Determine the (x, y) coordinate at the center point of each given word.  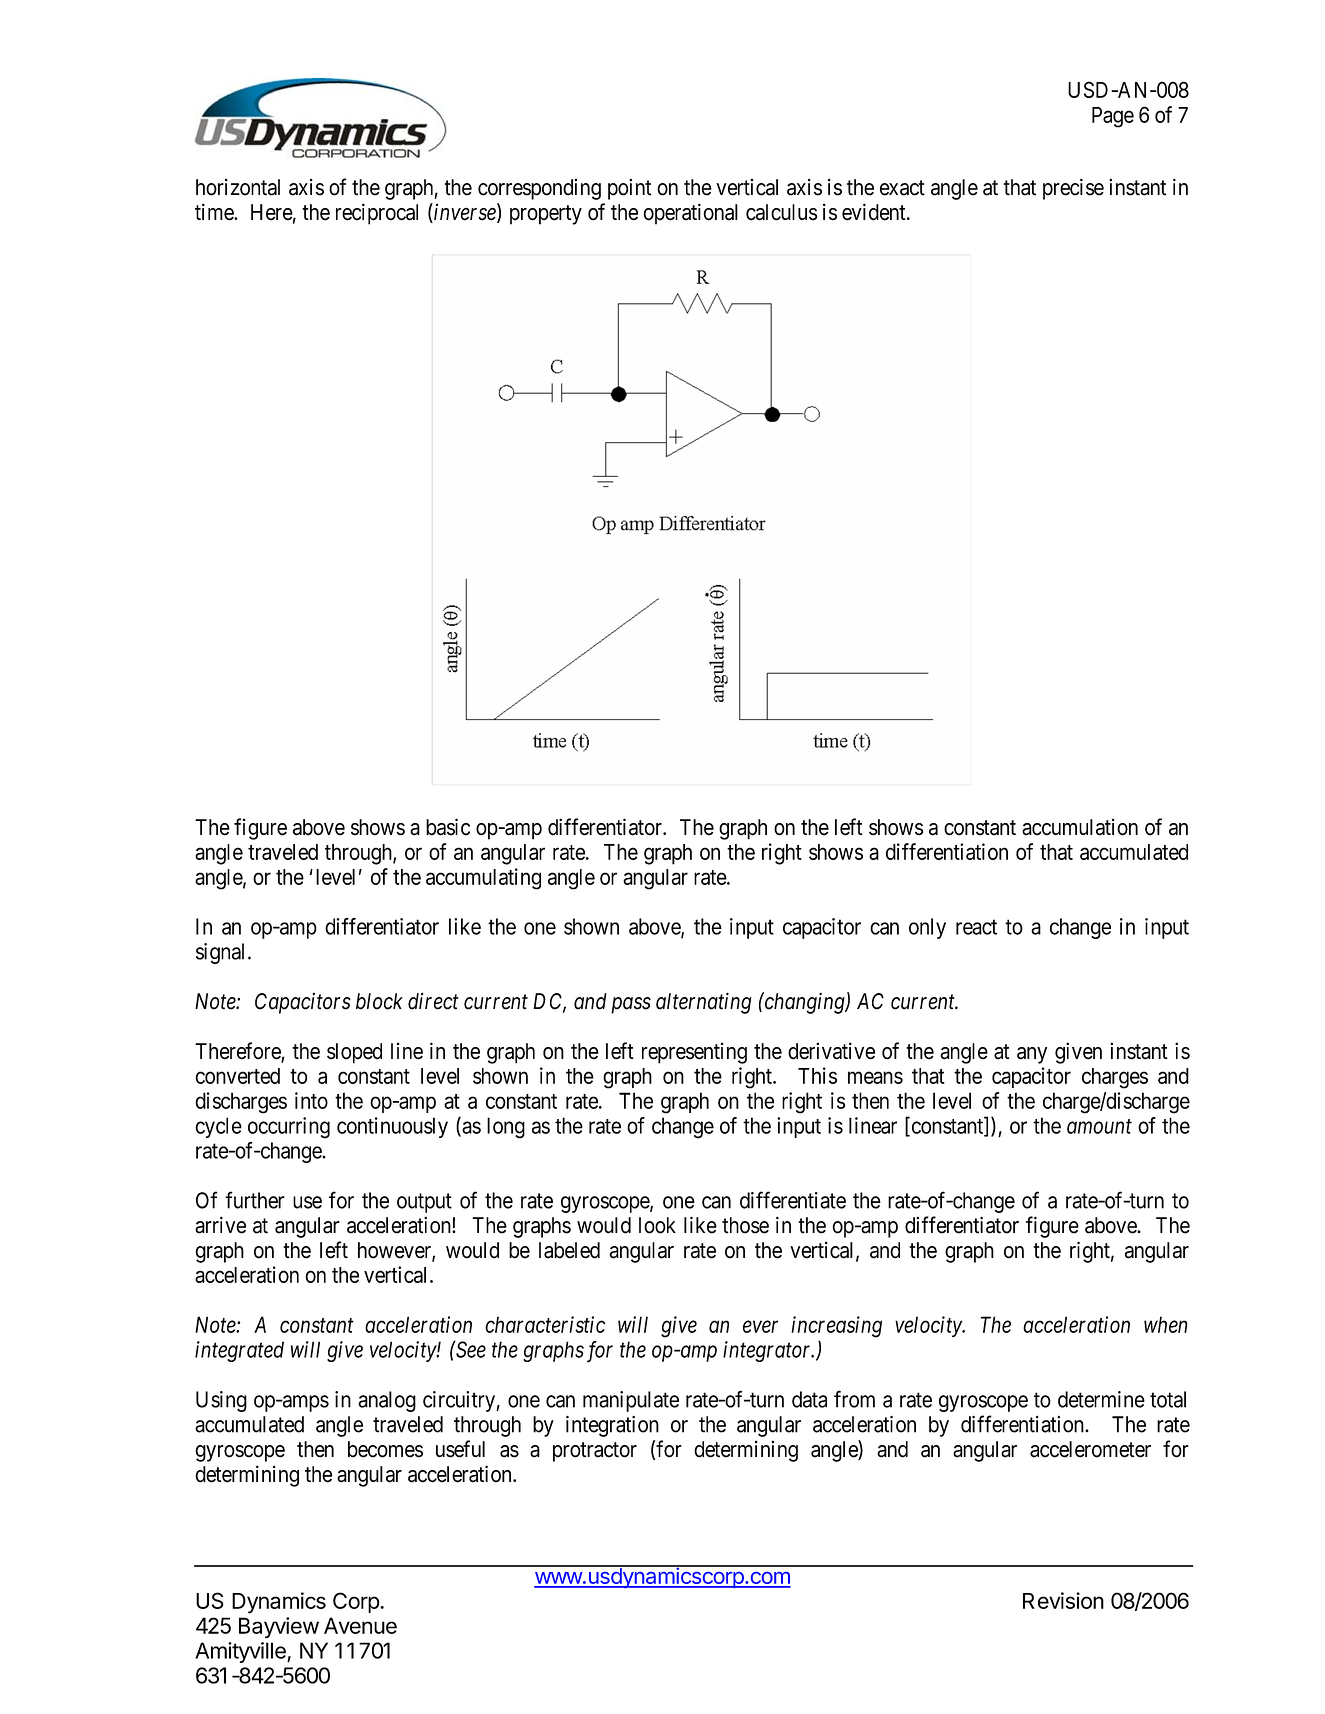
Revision (1063, 1600)
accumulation (1080, 827)
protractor (595, 1452)
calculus (781, 212)
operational (690, 214)
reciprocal (377, 214)
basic (448, 827)
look (657, 1225)
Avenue (360, 1625)
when (1166, 1324)
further (255, 1200)
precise (1073, 189)
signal (222, 953)
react (976, 927)
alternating (704, 1003)
